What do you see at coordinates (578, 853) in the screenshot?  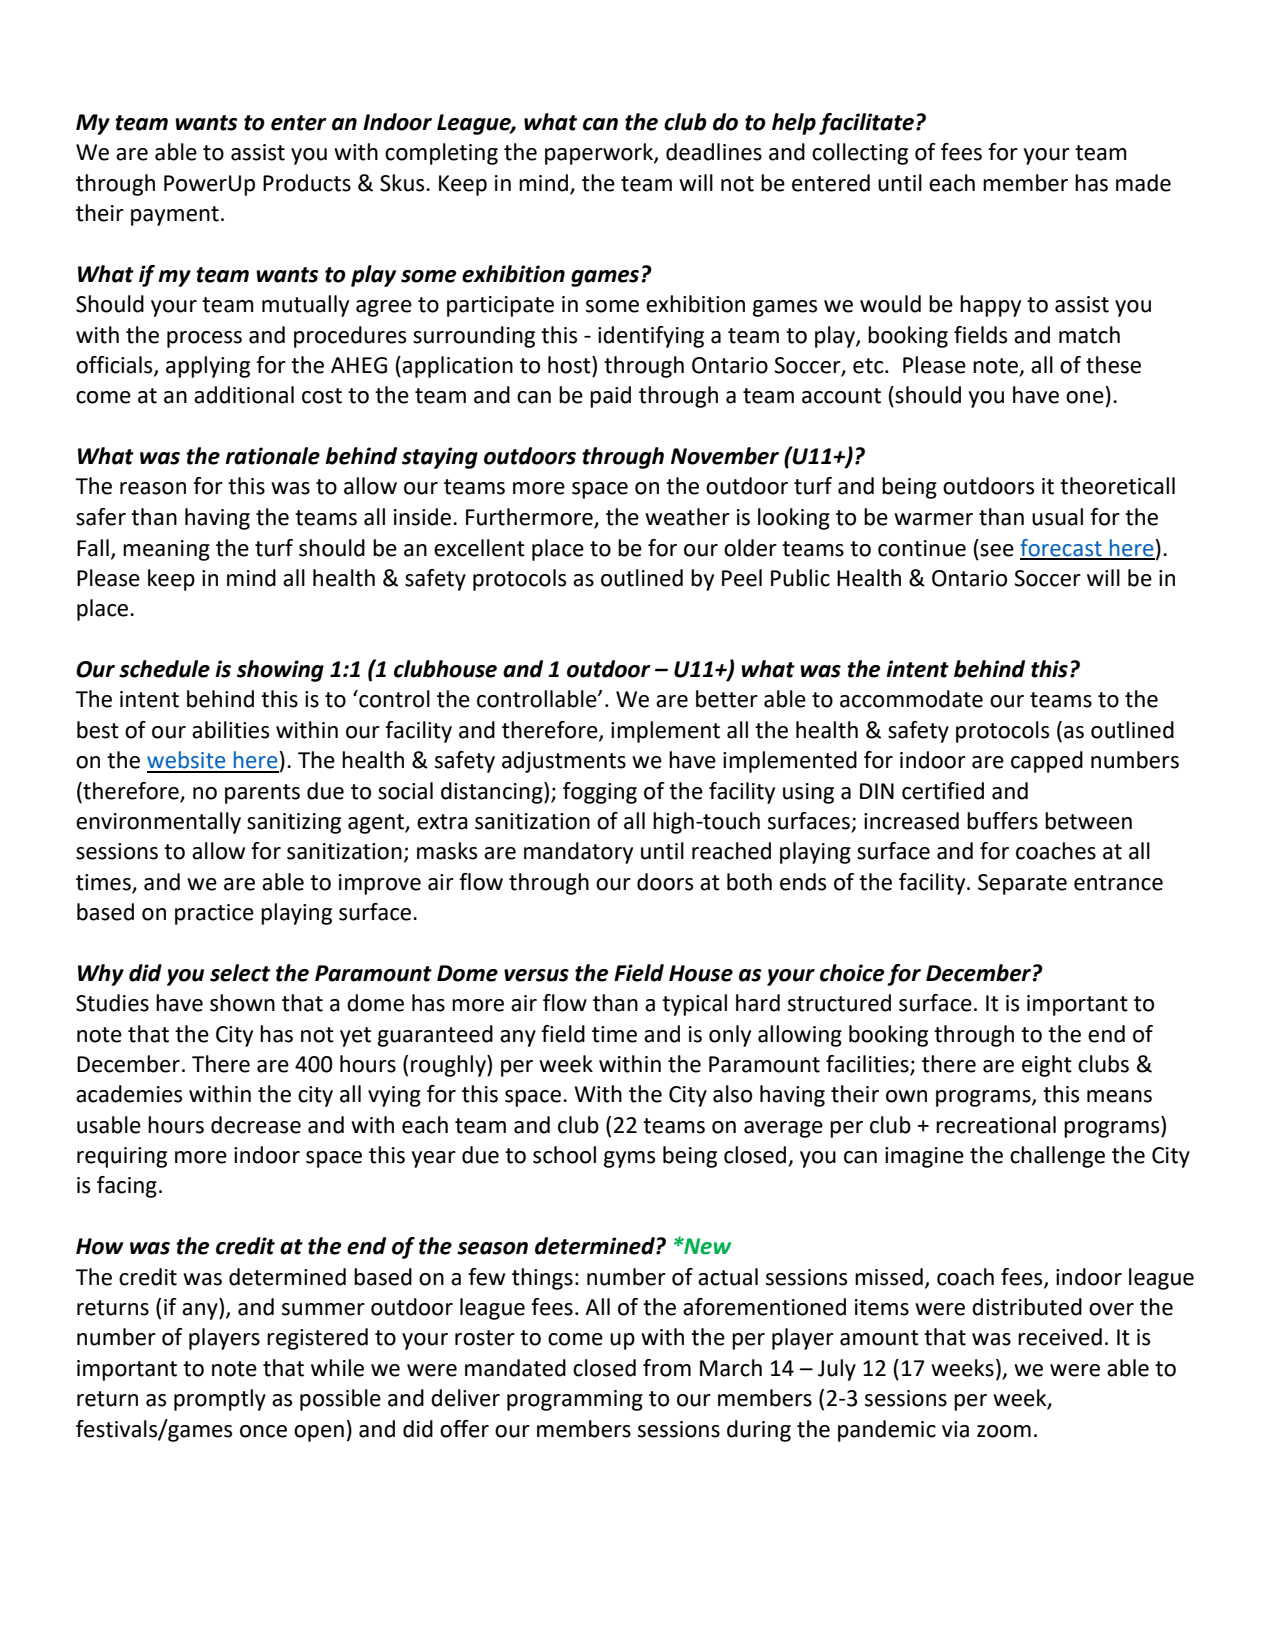 I see `mandatory` at bounding box center [578, 853].
